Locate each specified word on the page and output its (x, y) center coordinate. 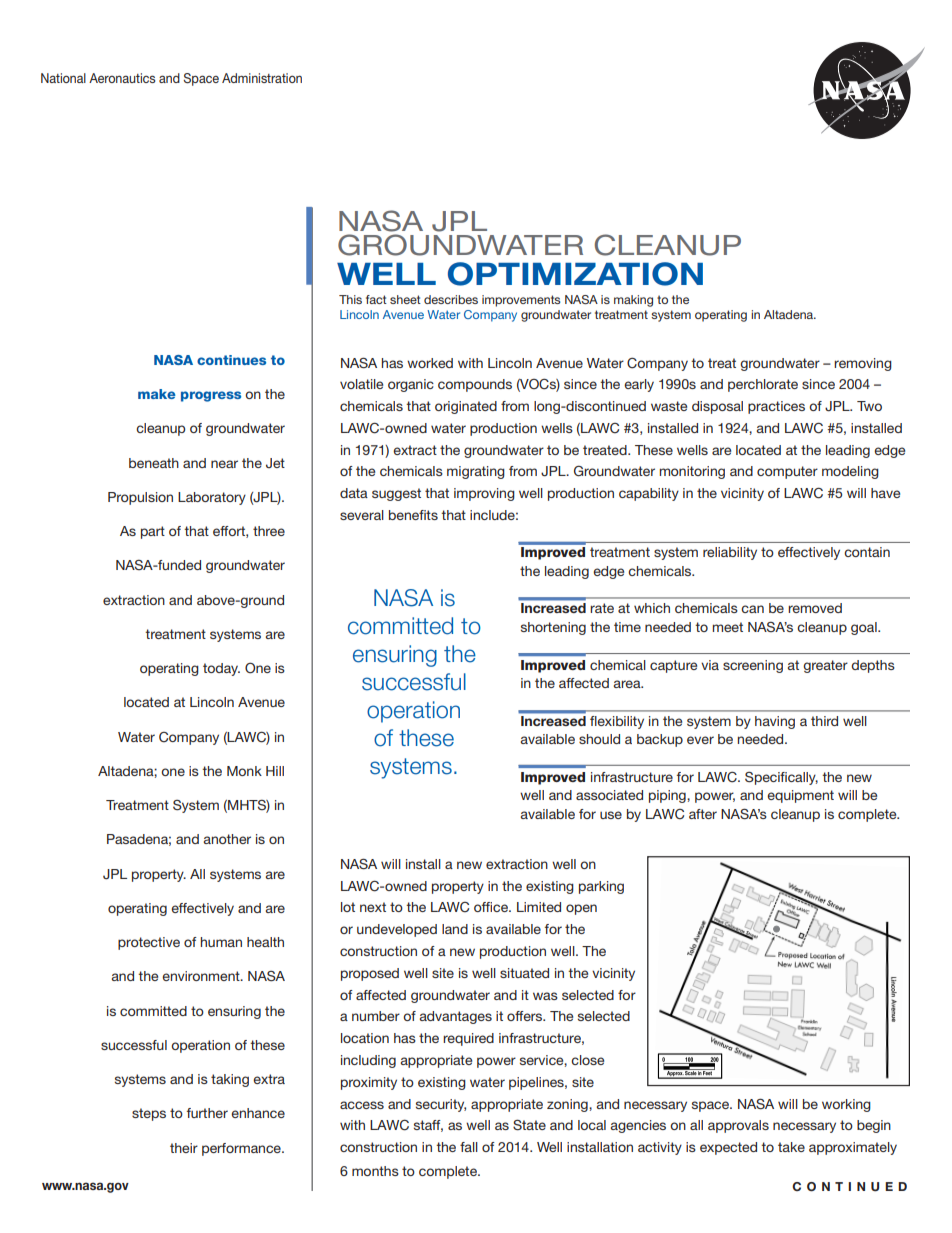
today (221, 669)
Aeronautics (122, 78)
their (184, 1148)
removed (815, 608)
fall (469, 1147)
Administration (262, 78)
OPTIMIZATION (575, 274)
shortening (553, 628)
